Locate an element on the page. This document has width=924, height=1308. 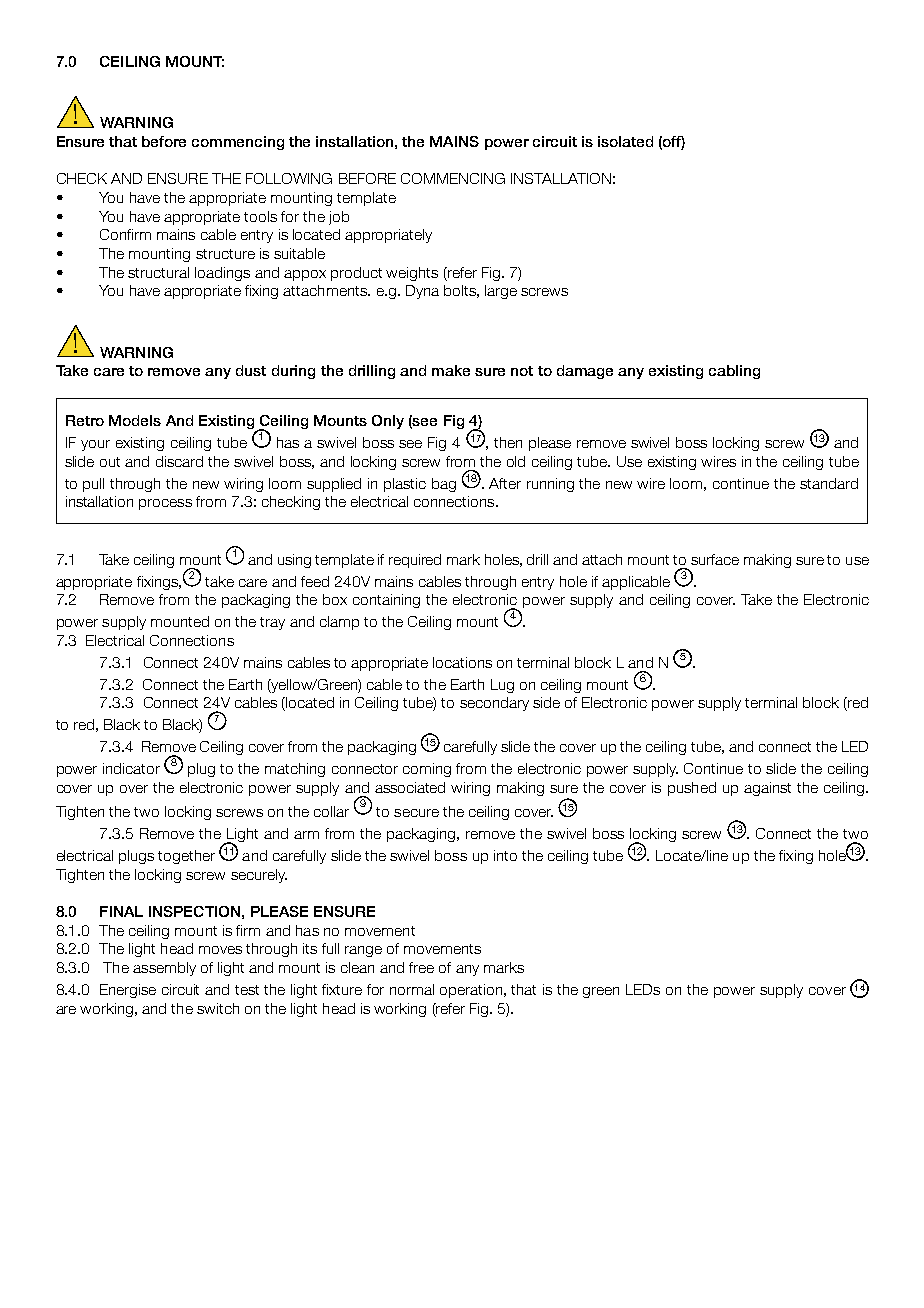
indicator is located at coordinates (131, 768).
